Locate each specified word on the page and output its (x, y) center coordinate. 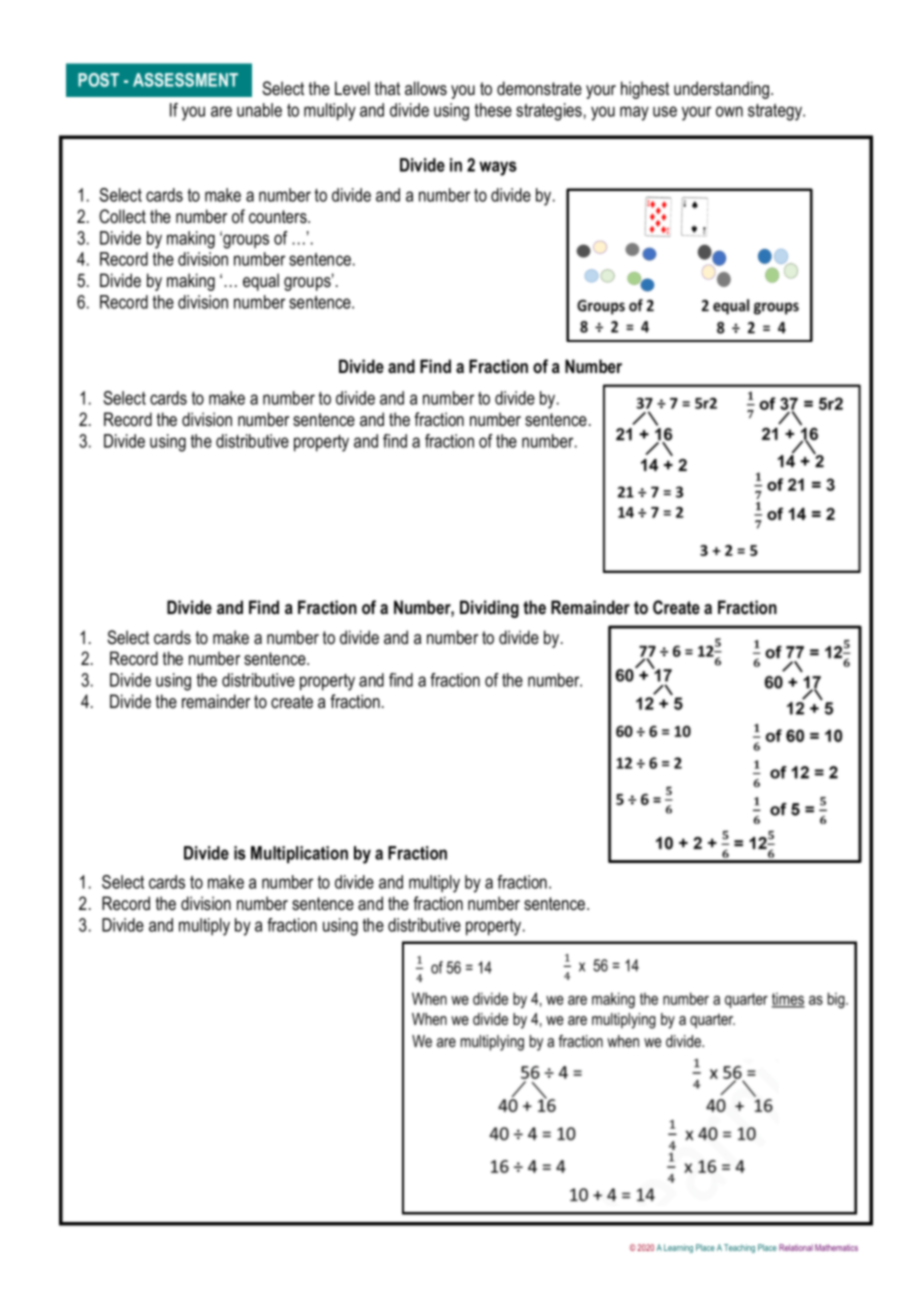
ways (498, 168)
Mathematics (836, 1247)
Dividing (489, 609)
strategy (776, 112)
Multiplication (299, 854)
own (729, 111)
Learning (678, 1248)
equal (261, 282)
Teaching (739, 1248)
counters (279, 217)
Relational (796, 1247)
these (493, 110)
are (221, 111)
